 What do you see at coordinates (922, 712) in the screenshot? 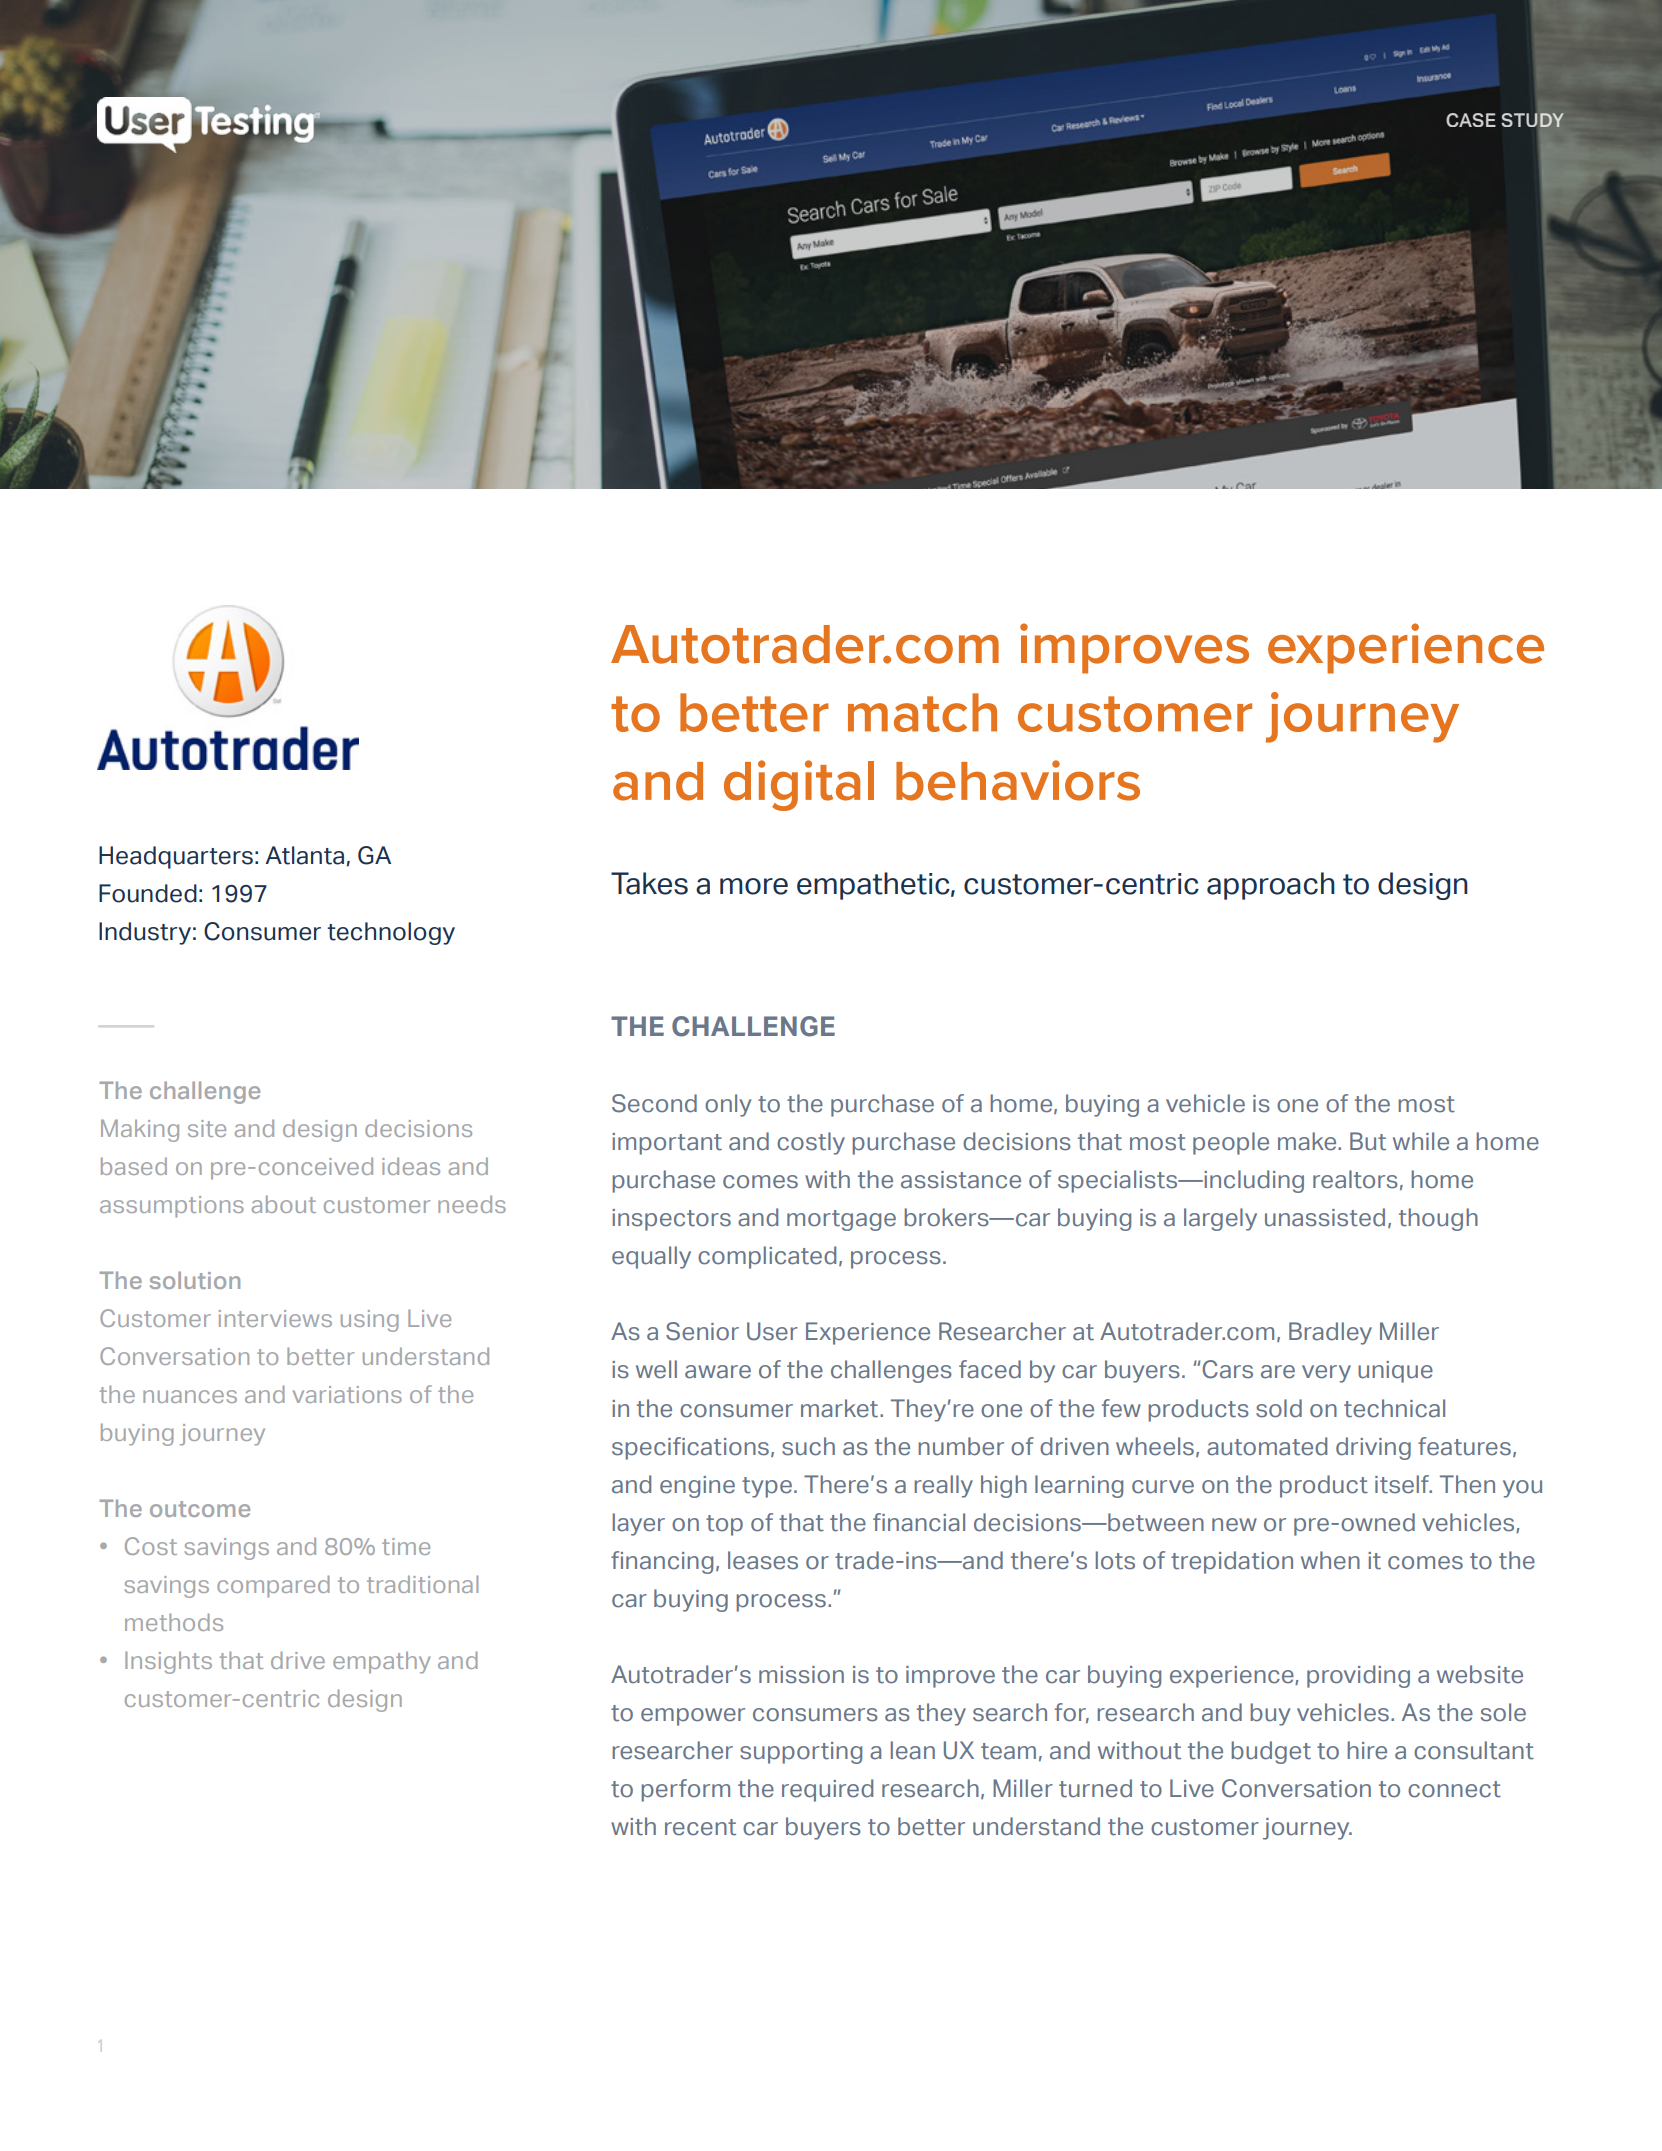
I see `match` at bounding box center [922, 712].
